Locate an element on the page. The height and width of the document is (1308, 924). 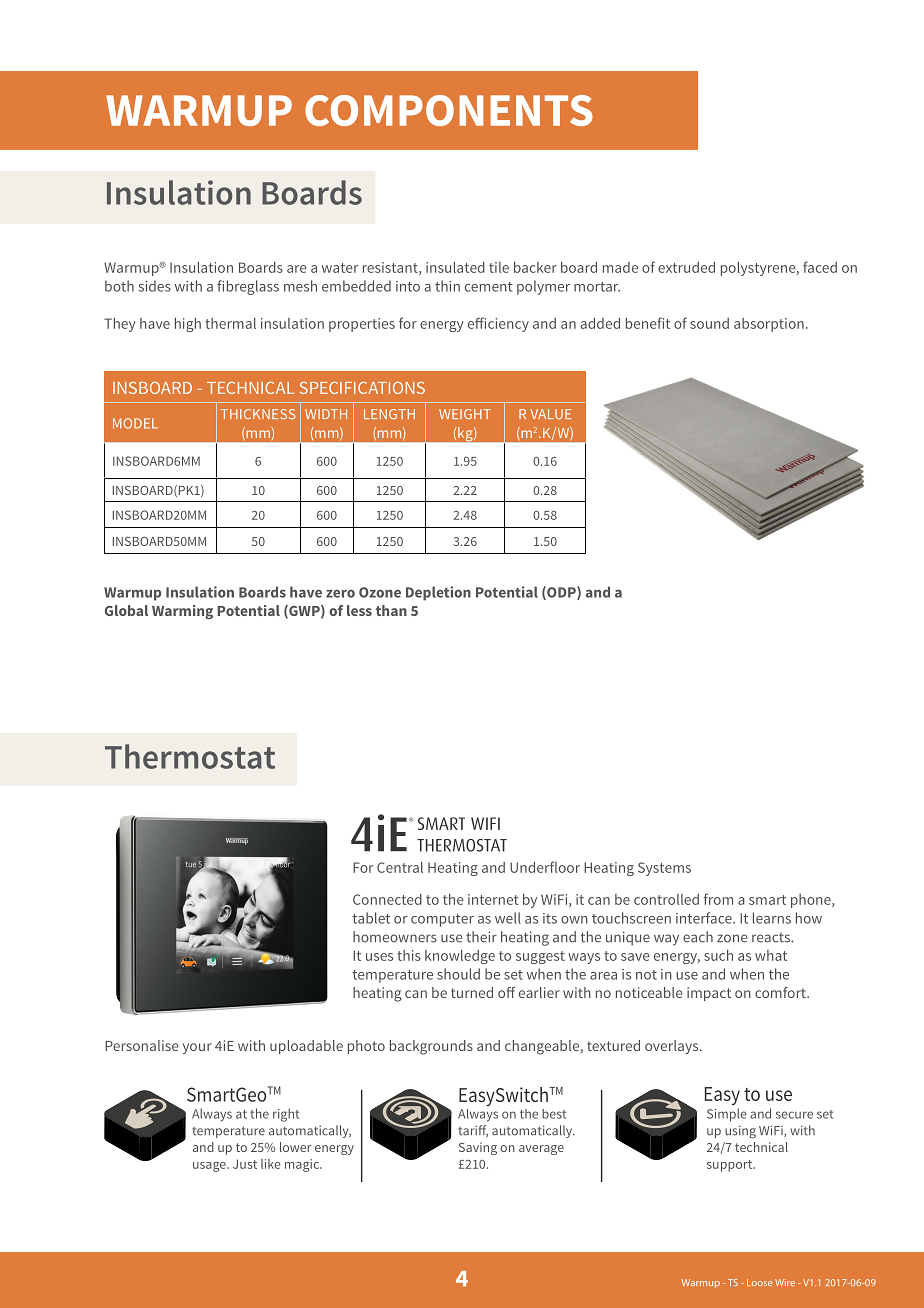
COMPONENTS is located at coordinates (449, 110).
